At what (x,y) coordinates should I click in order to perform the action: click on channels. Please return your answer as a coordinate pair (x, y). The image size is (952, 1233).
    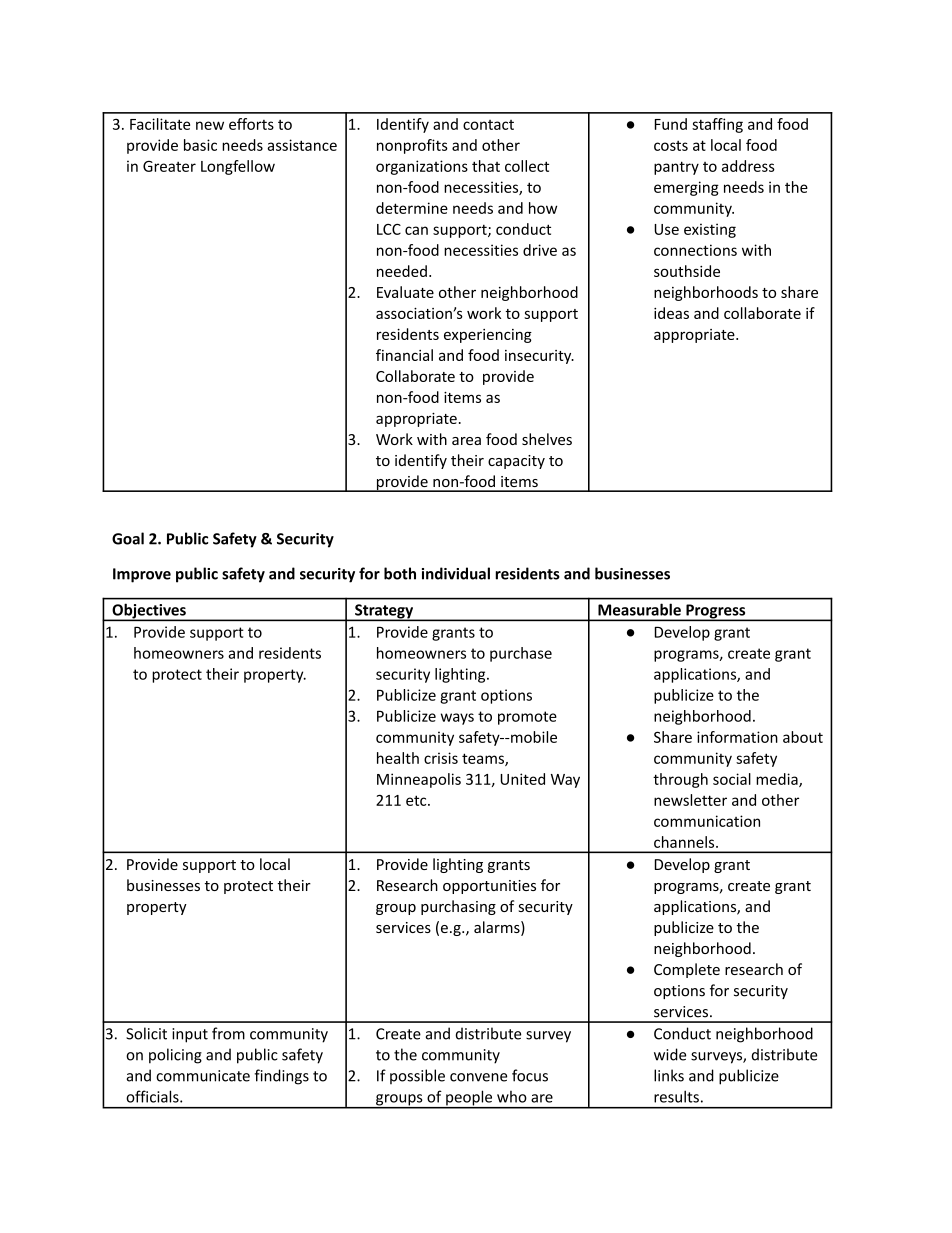
    Looking at the image, I should click on (685, 842).
